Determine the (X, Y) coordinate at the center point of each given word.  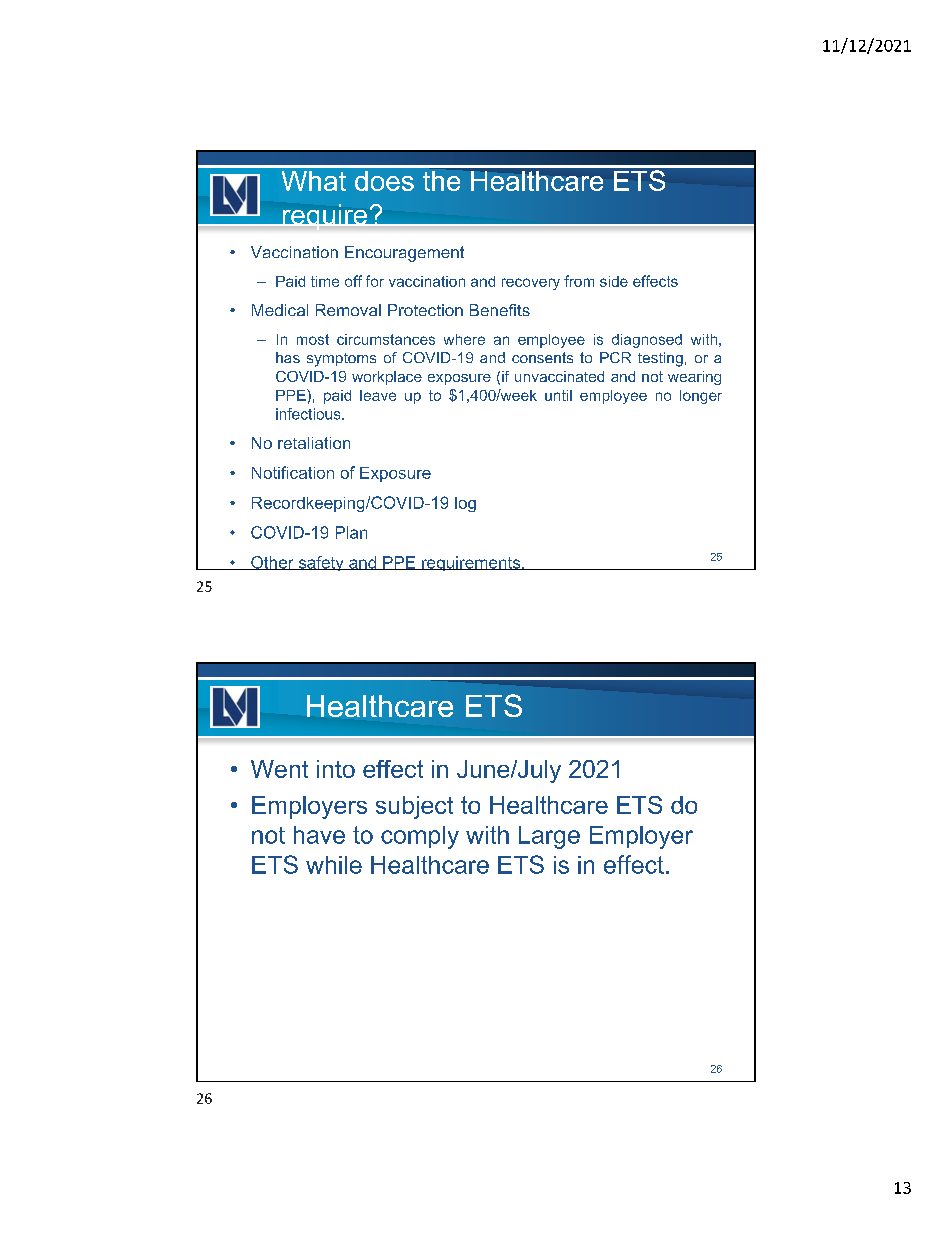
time (325, 281)
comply (420, 837)
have (319, 835)
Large (549, 837)
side (614, 281)
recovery (531, 284)
